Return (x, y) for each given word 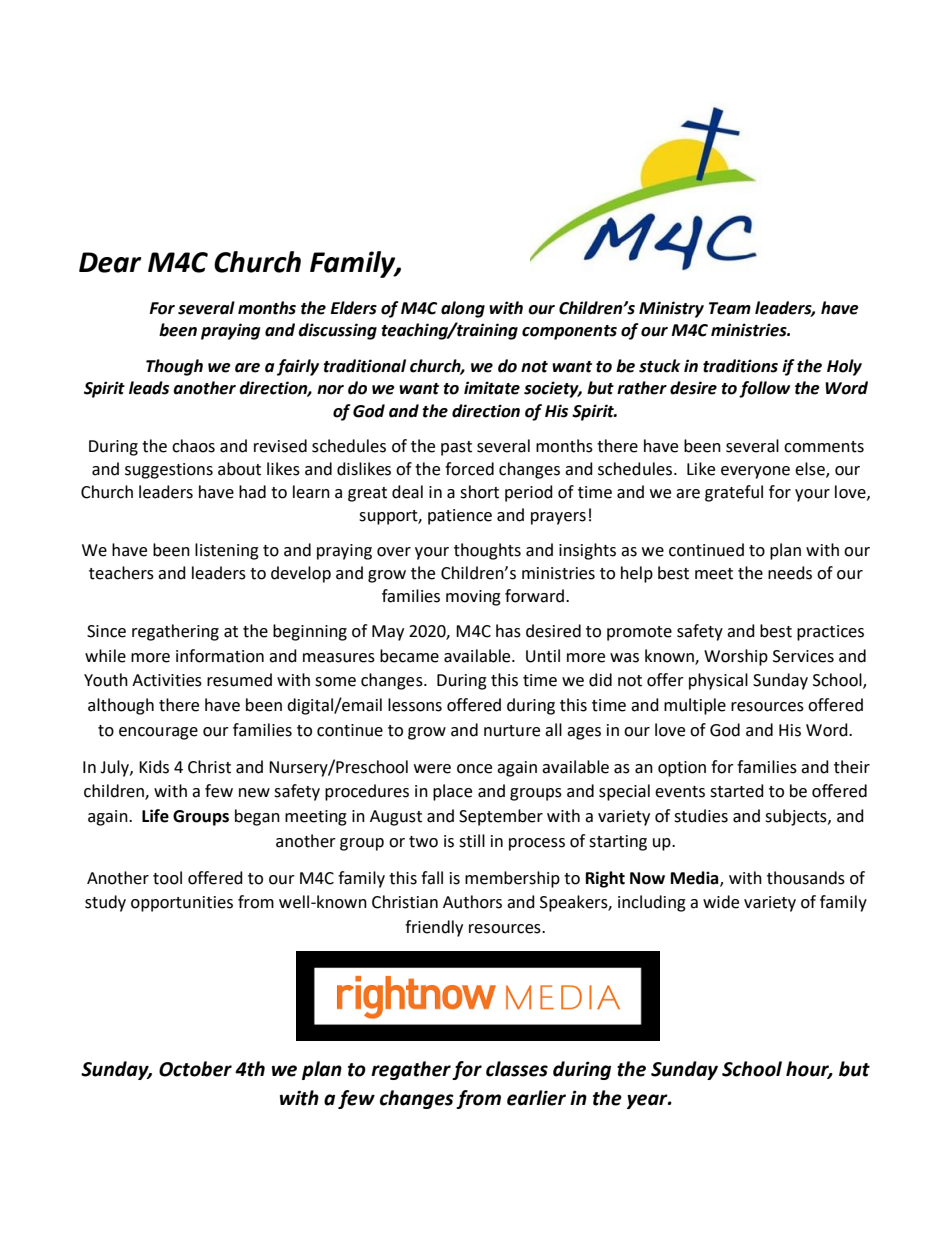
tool (167, 878)
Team (730, 308)
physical (718, 681)
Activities (167, 680)
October (195, 1069)
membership (512, 879)
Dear (110, 262)
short (479, 492)
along (463, 309)
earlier (536, 1098)
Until (543, 656)
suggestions (169, 471)
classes (517, 1069)
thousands (806, 878)
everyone (755, 472)
